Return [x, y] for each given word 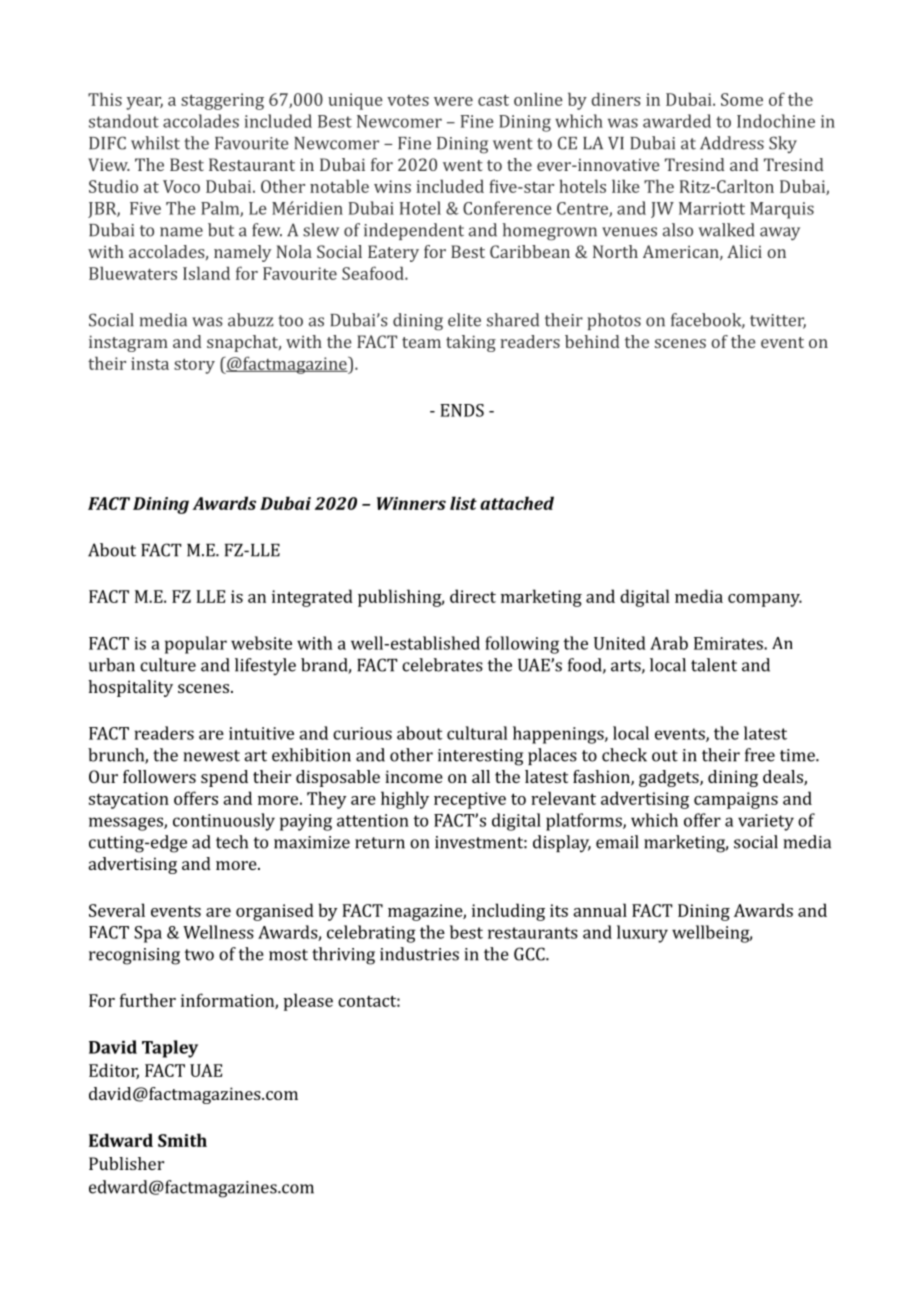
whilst [155, 143]
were [453, 101]
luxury [642, 934]
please [308, 1002]
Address [732, 143]
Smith [182, 1140]
